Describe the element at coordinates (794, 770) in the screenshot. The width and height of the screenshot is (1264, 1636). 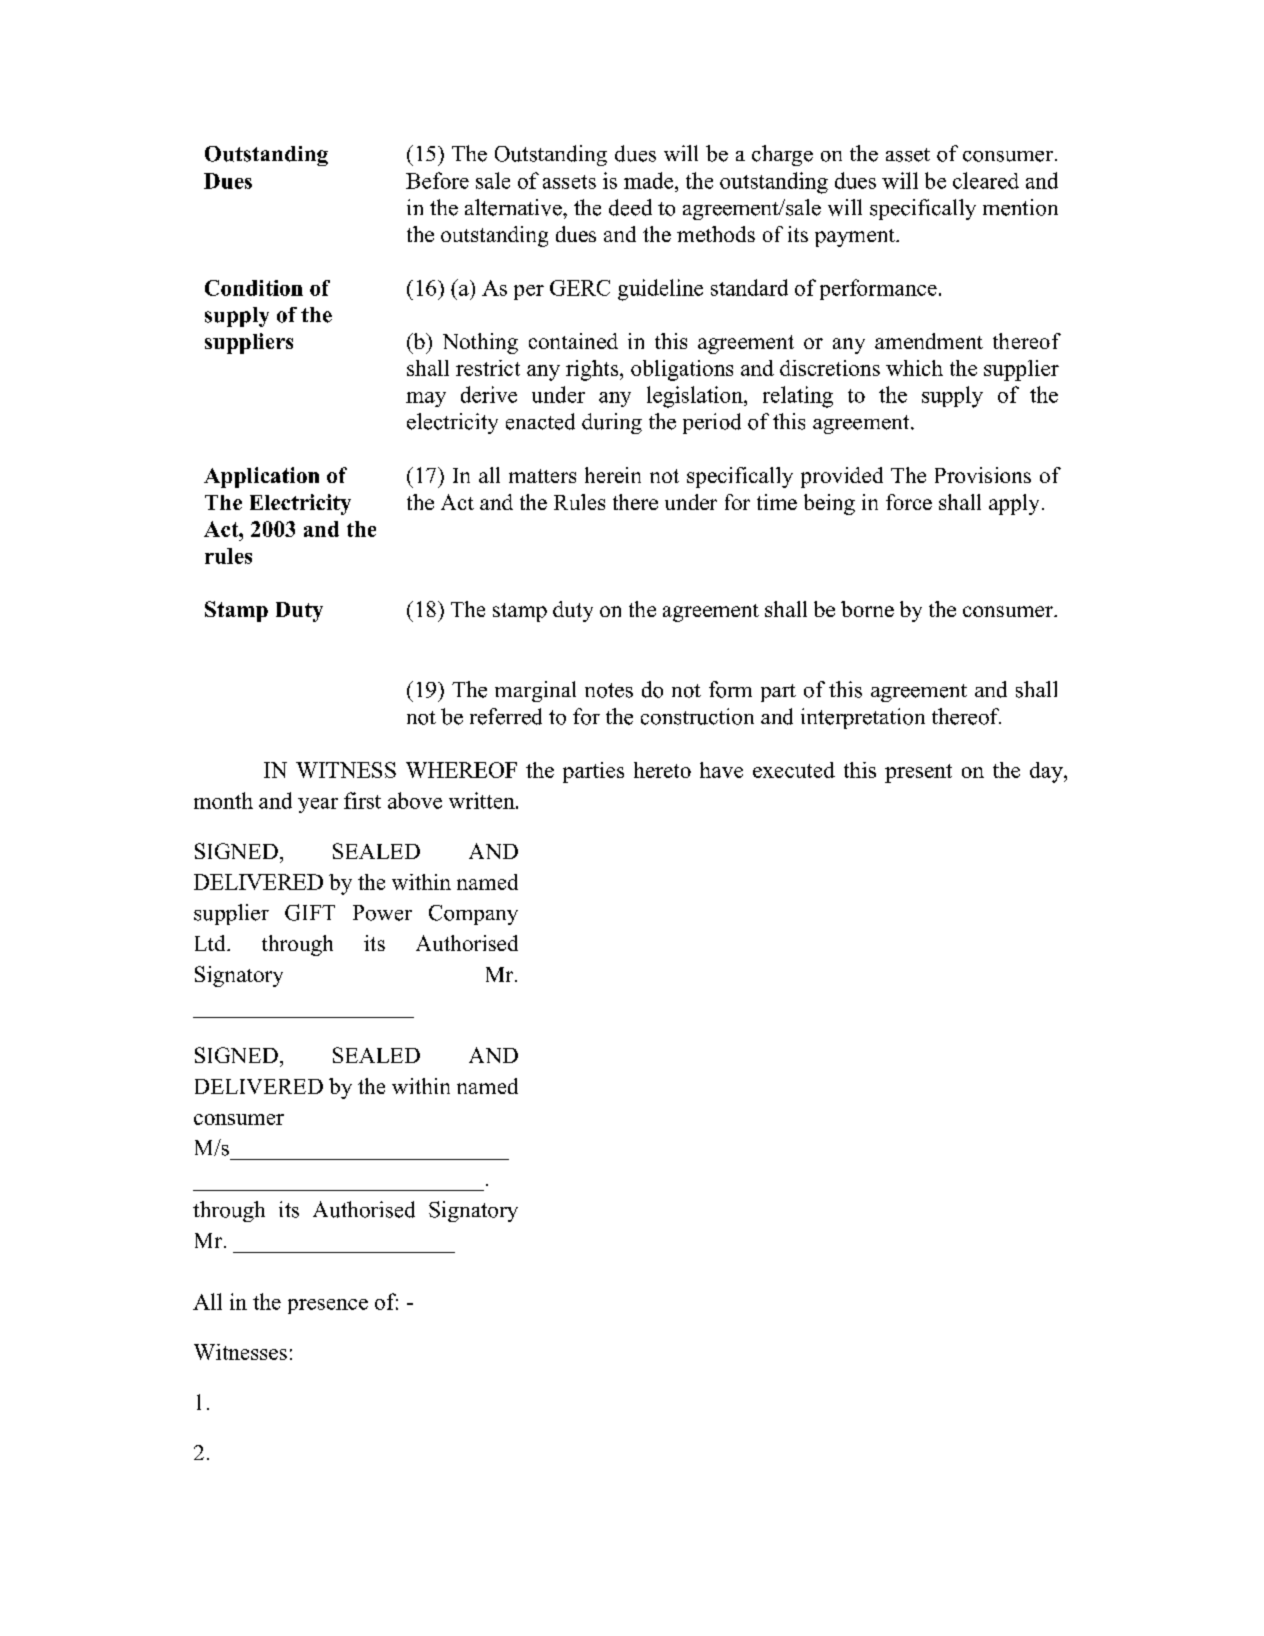
I see `executed` at that location.
